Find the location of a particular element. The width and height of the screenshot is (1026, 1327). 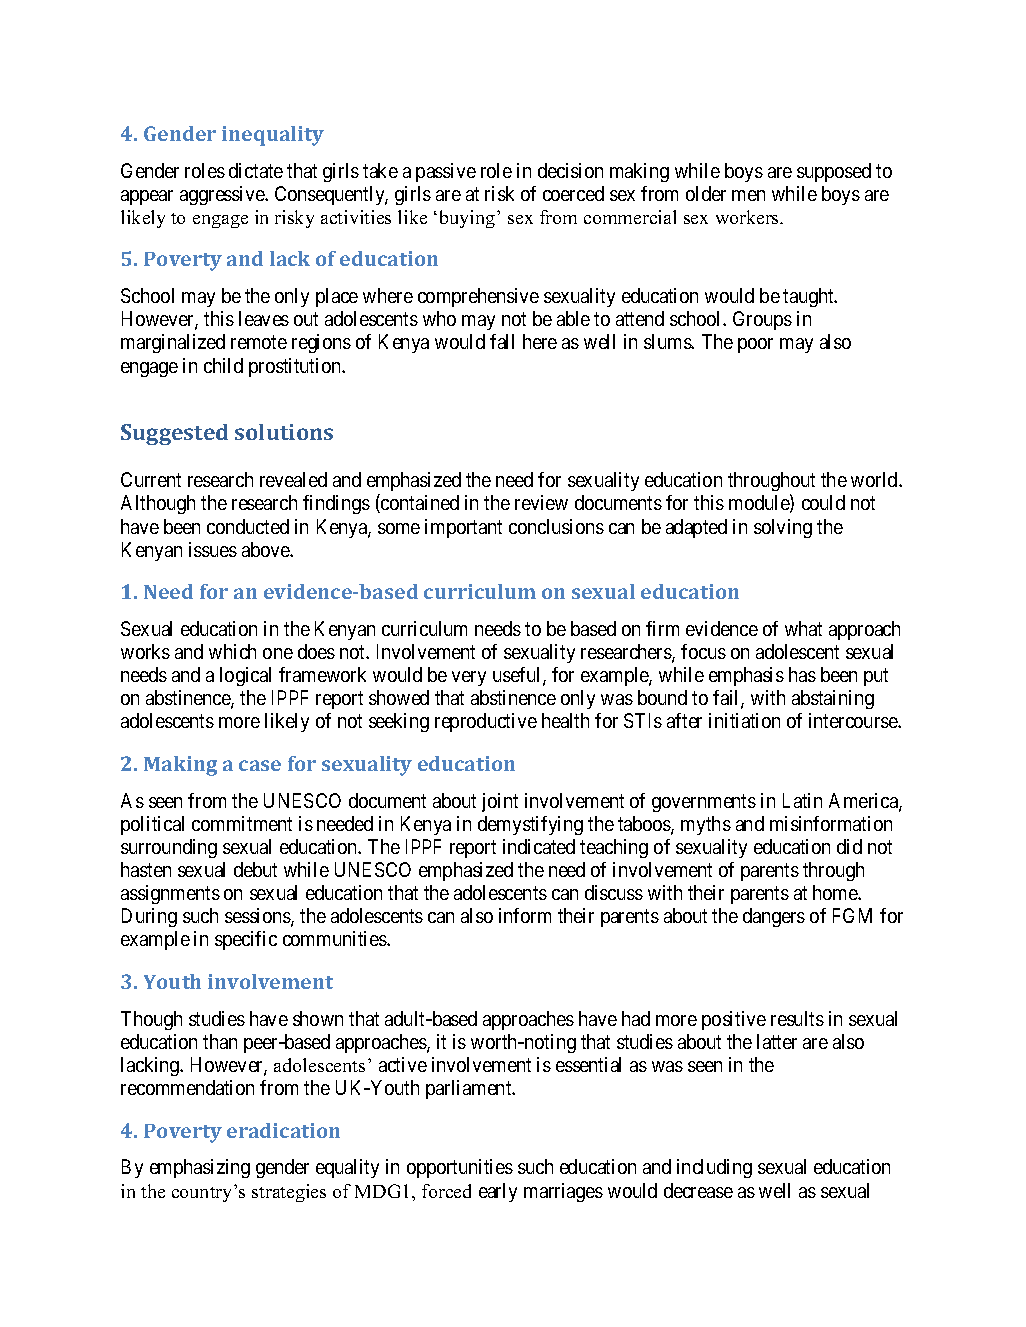

buying is located at coordinates (469, 219).
